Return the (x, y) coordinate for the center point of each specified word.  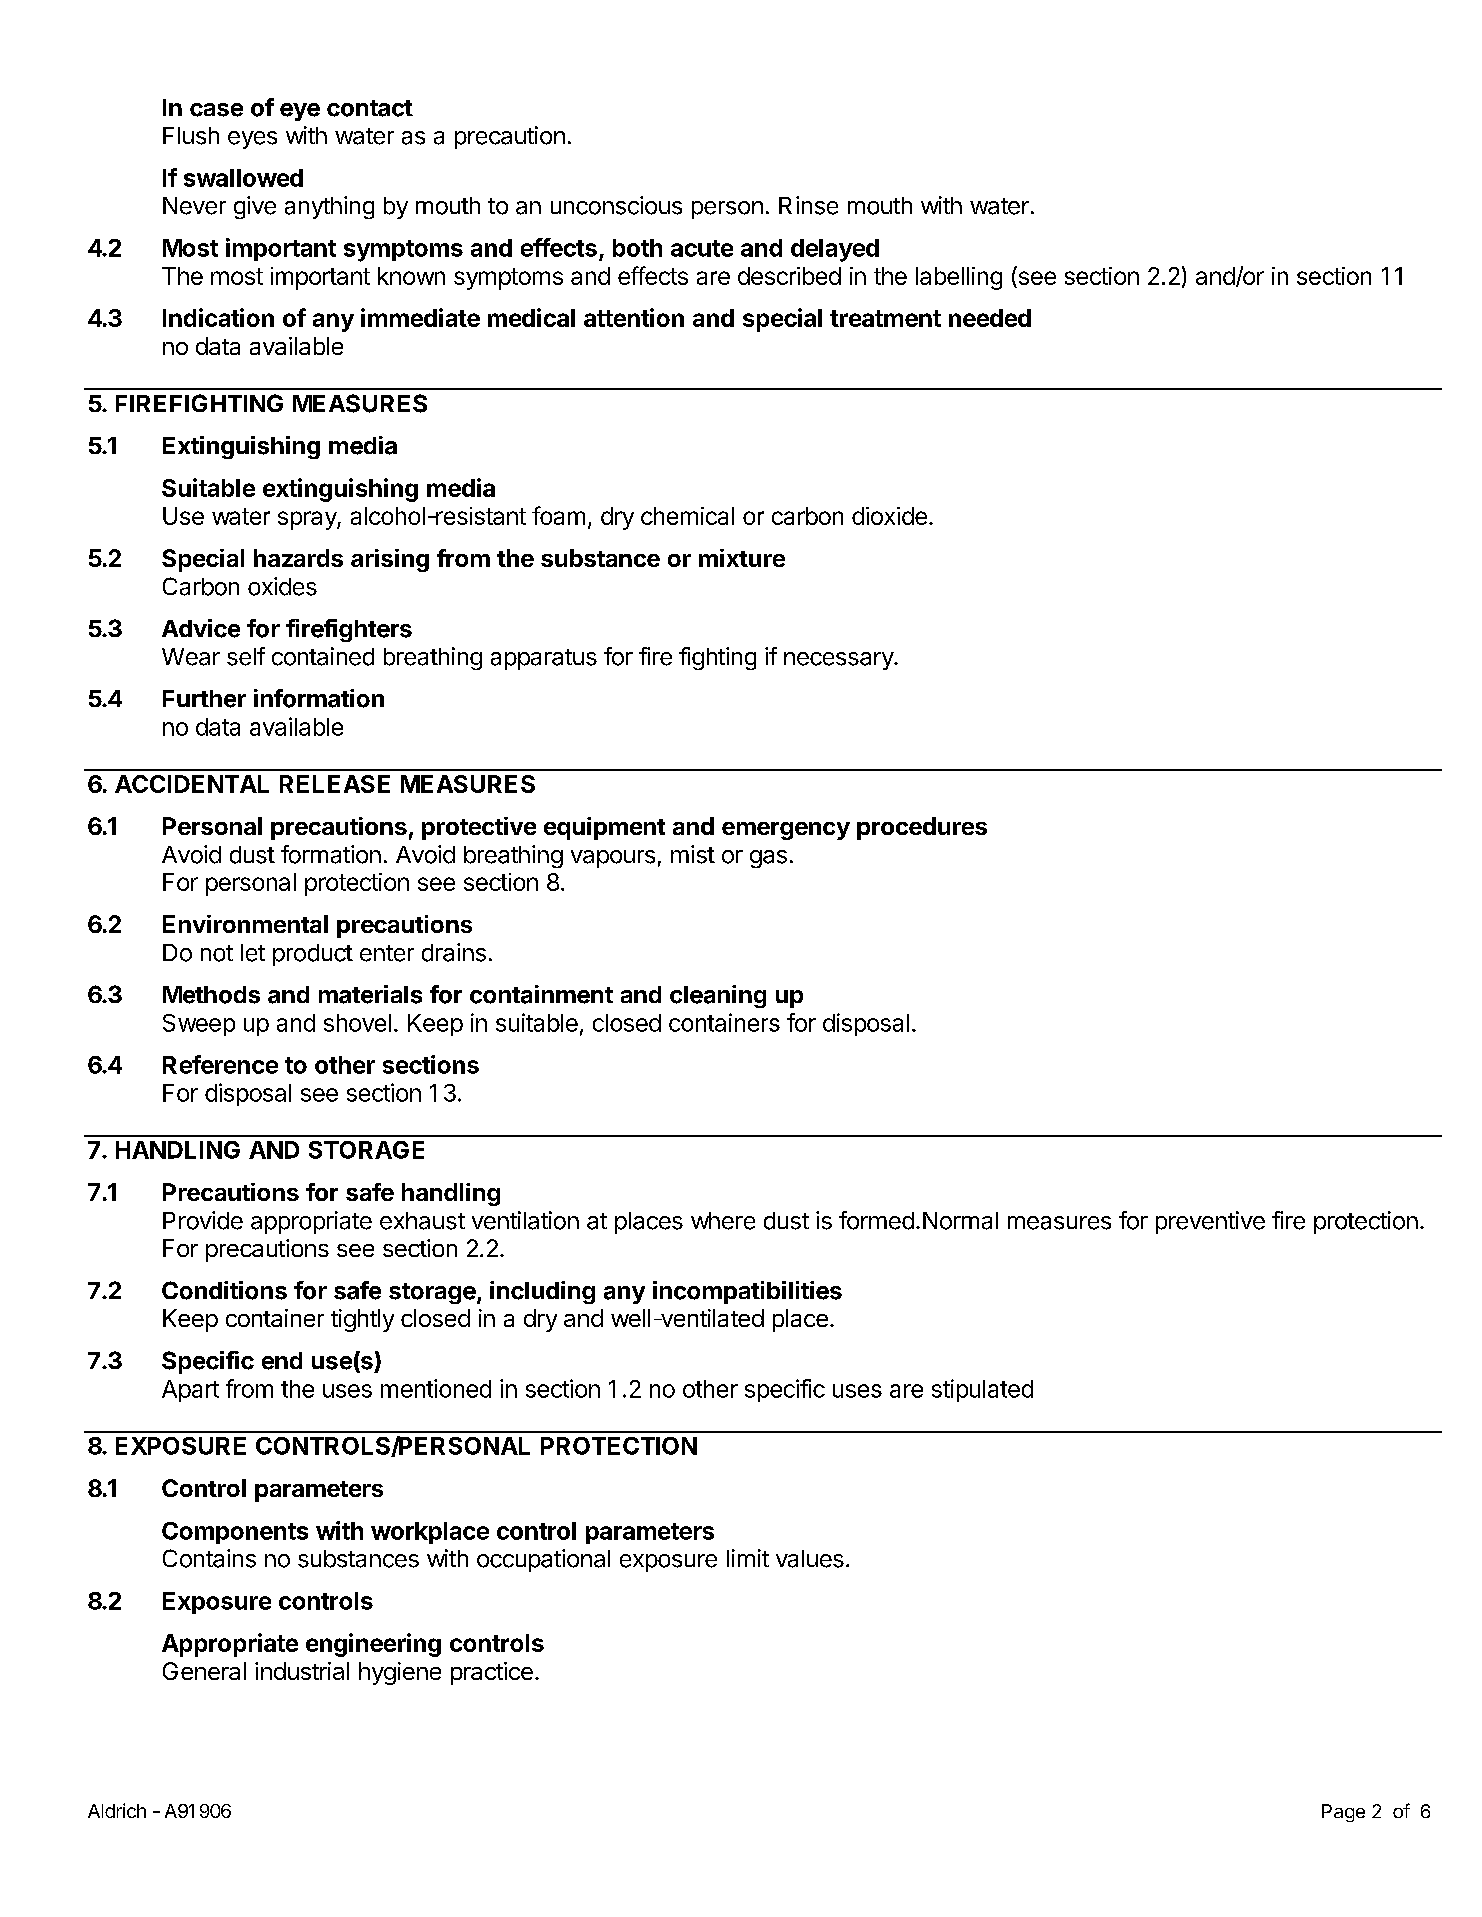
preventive (1210, 1222)
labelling (959, 278)
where (723, 1221)
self (246, 656)
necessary (839, 661)
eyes (252, 140)
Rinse (808, 205)
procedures (922, 828)
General (204, 1671)
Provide (203, 1220)
